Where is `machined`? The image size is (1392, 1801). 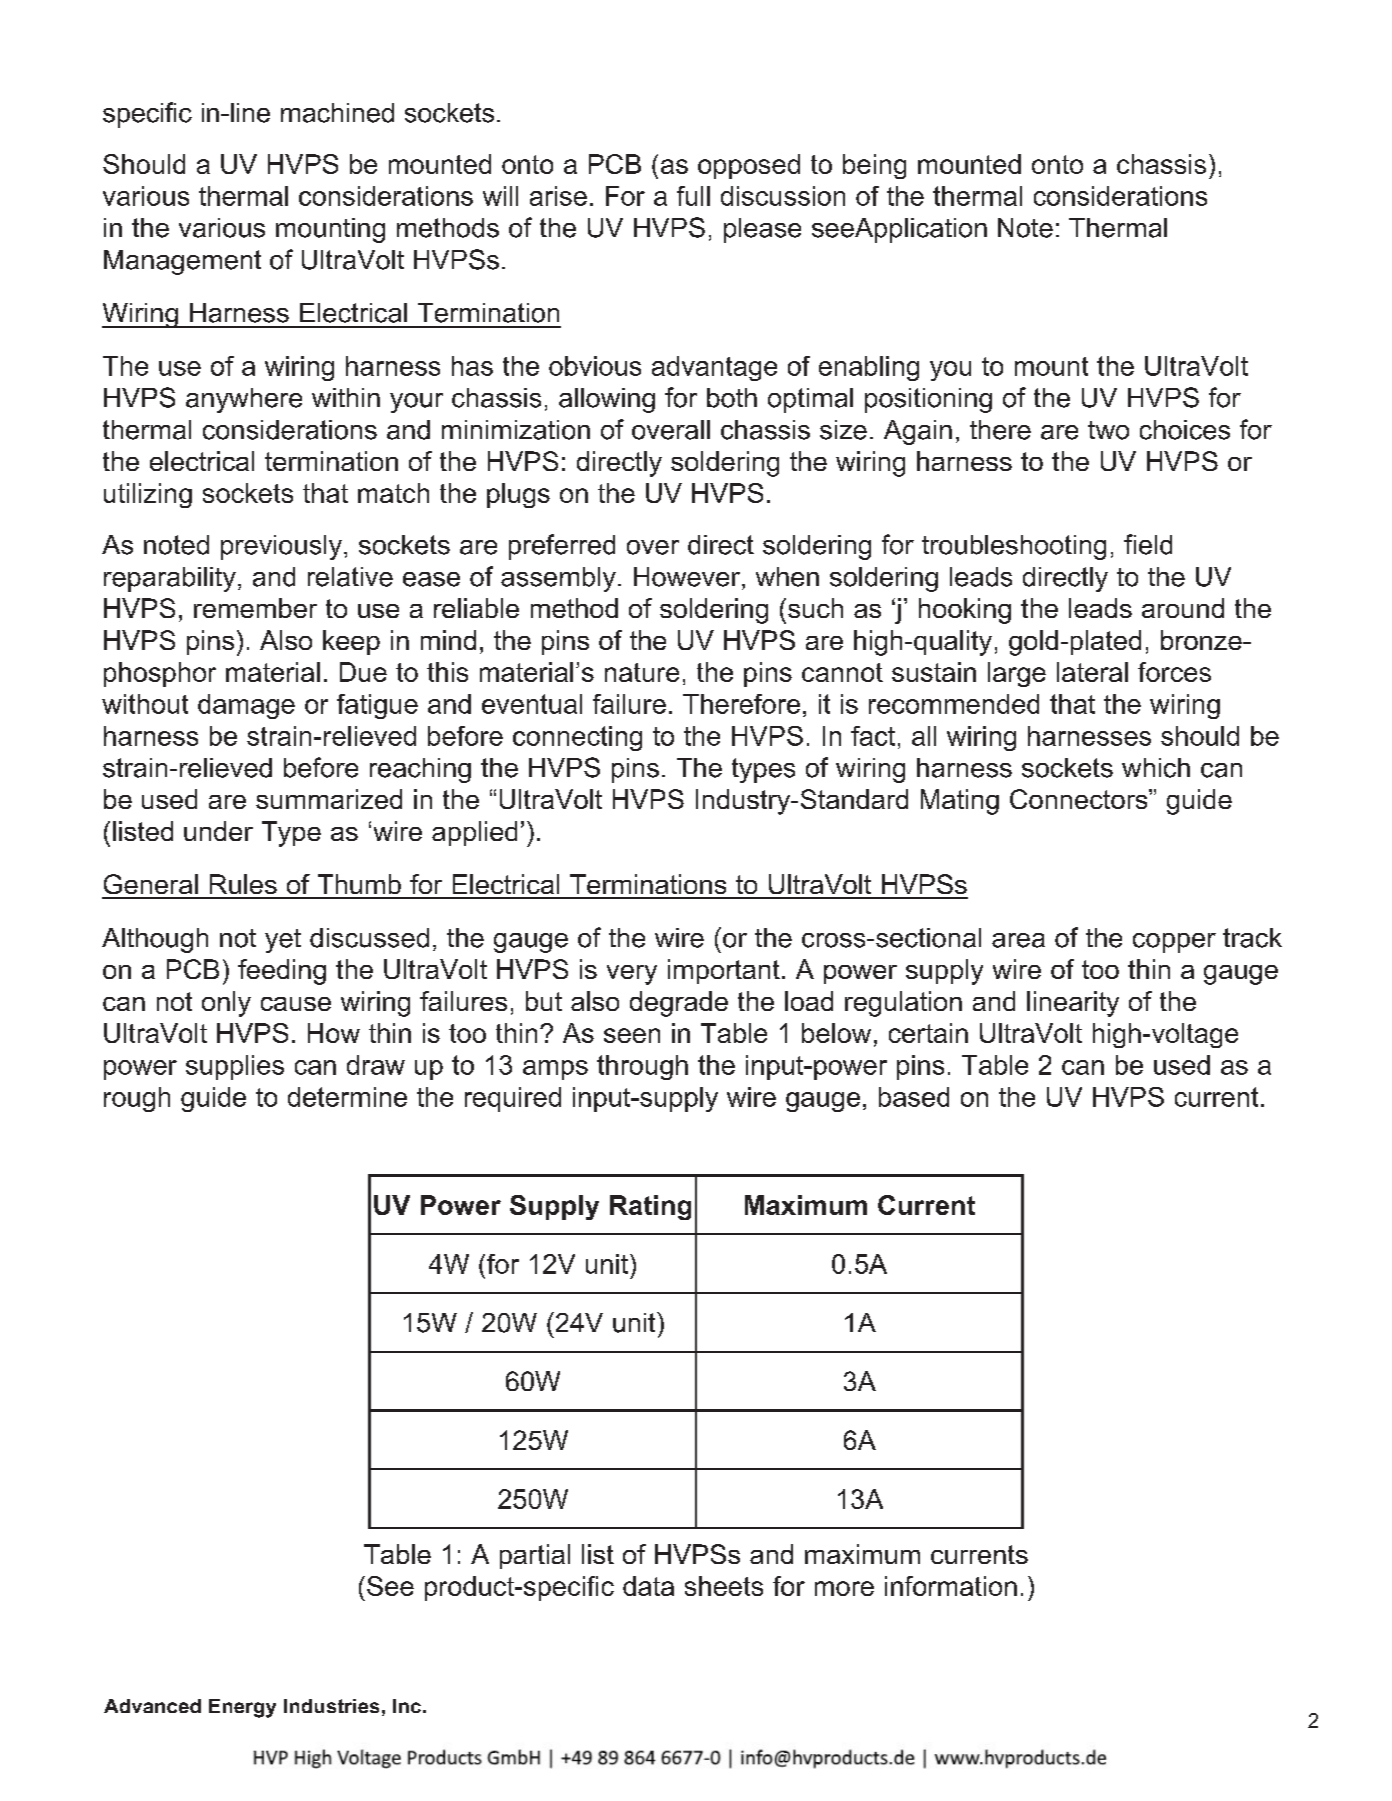
machined is located at coordinates (337, 113).
